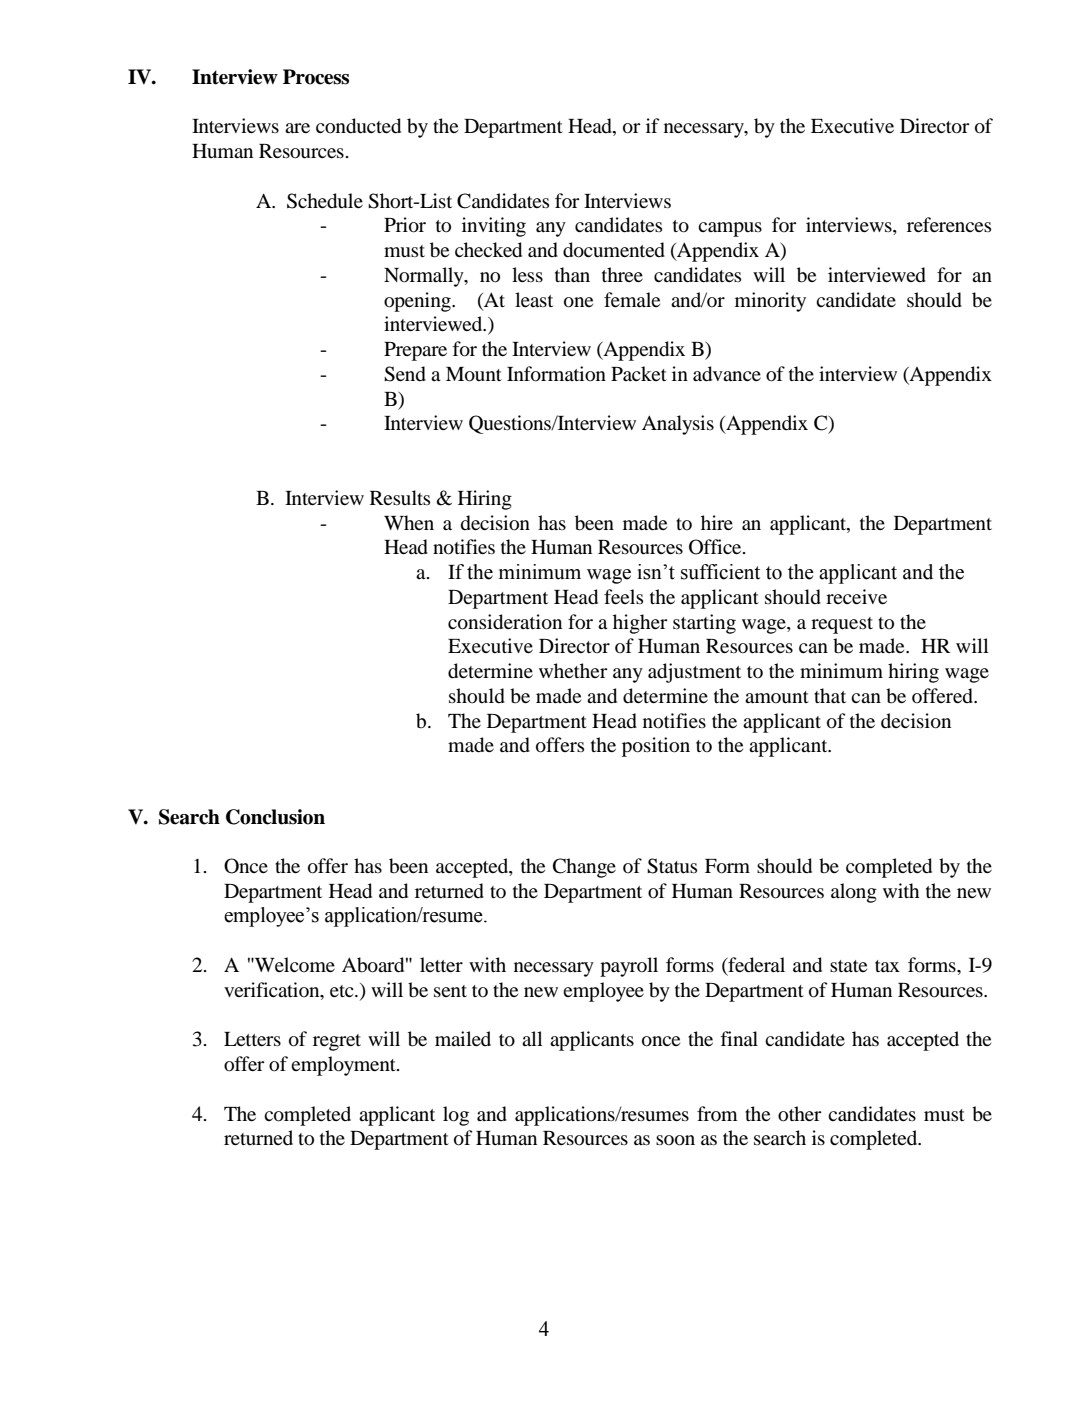 The image size is (1088, 1409). Describe the element at coordinates (409, 522) in the screenshot. I see `When` at that location.
